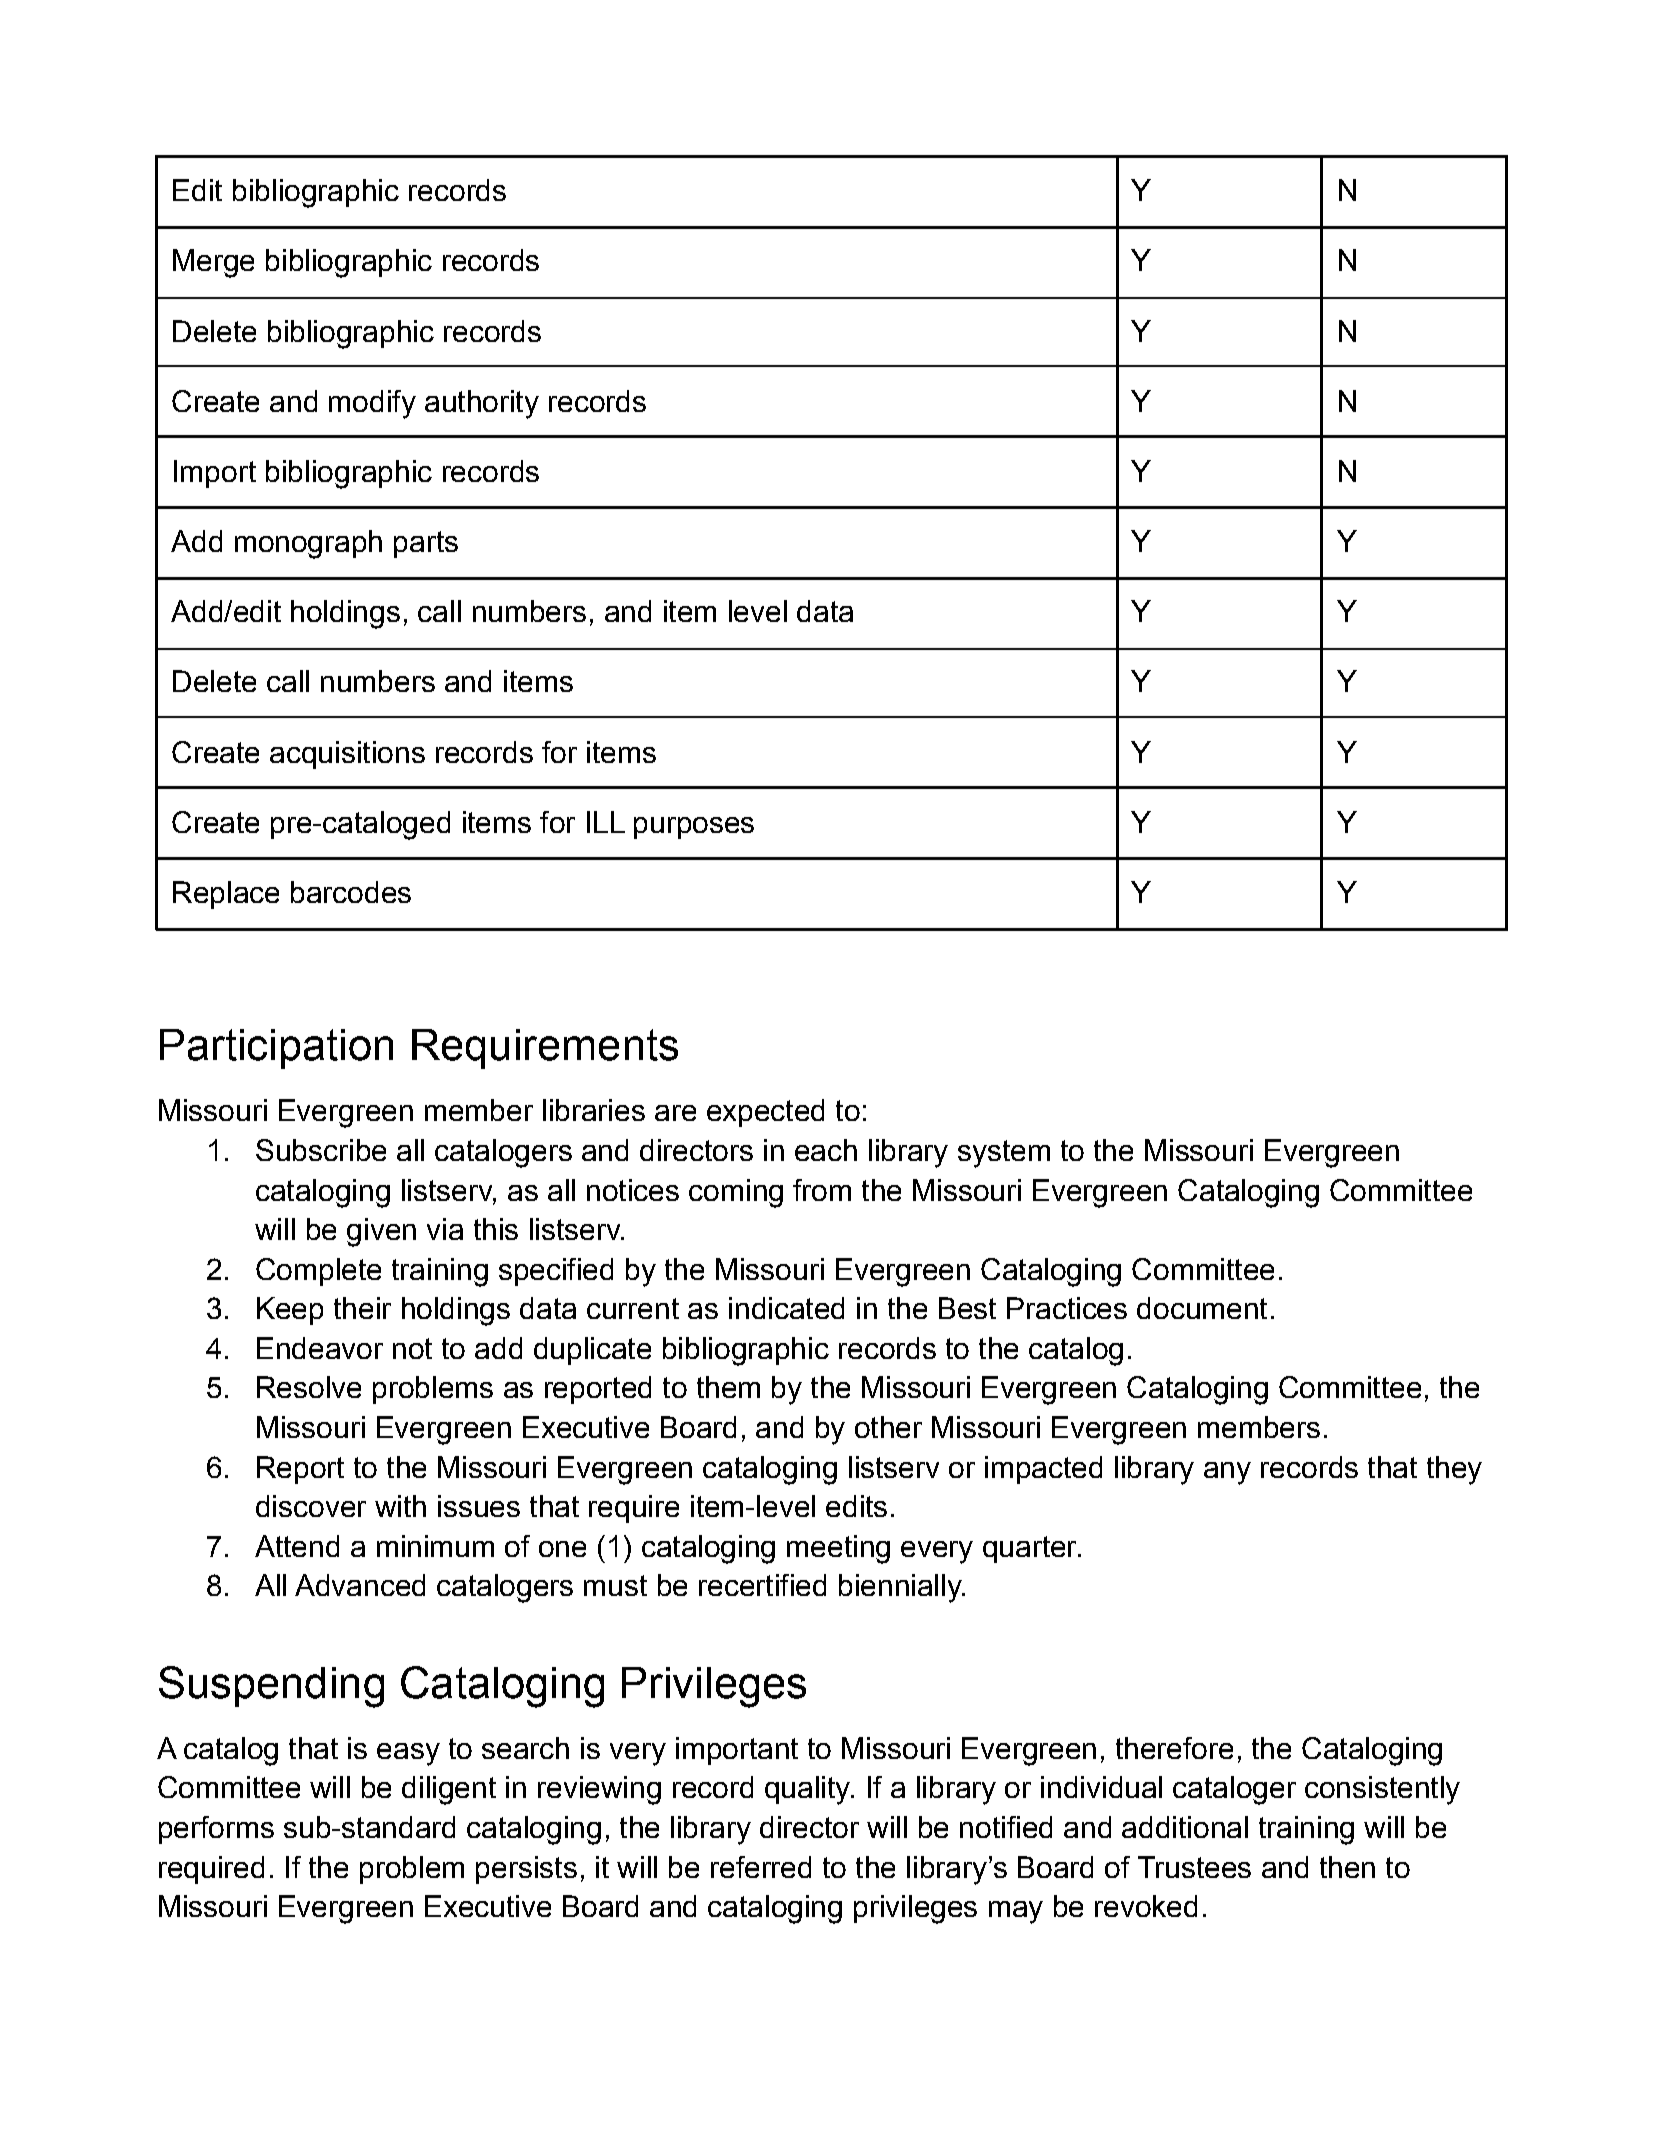 The image size is (1666, 2155). Describe the element at coordinates (1004, 1154) in the screenshot. I see `system` at that location.
